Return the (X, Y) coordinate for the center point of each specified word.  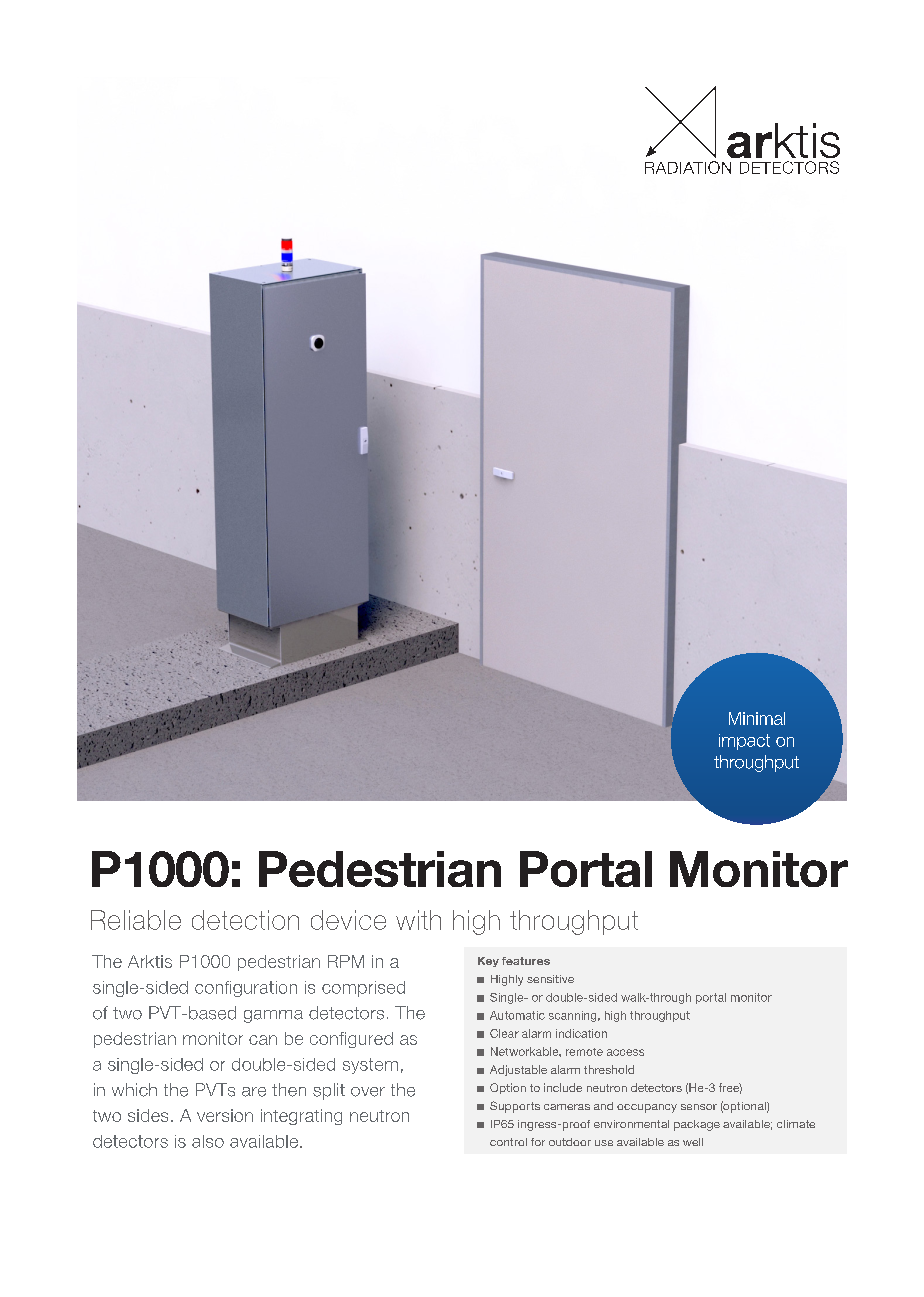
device (348, 920)
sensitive (550, 979)
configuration (246, 989)
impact (744, 742)
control (508, 1142)
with (418, 920)
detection (245, 920)
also (208, 1141)
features (526, 961)
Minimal (757, 718)
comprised (363, 989)
